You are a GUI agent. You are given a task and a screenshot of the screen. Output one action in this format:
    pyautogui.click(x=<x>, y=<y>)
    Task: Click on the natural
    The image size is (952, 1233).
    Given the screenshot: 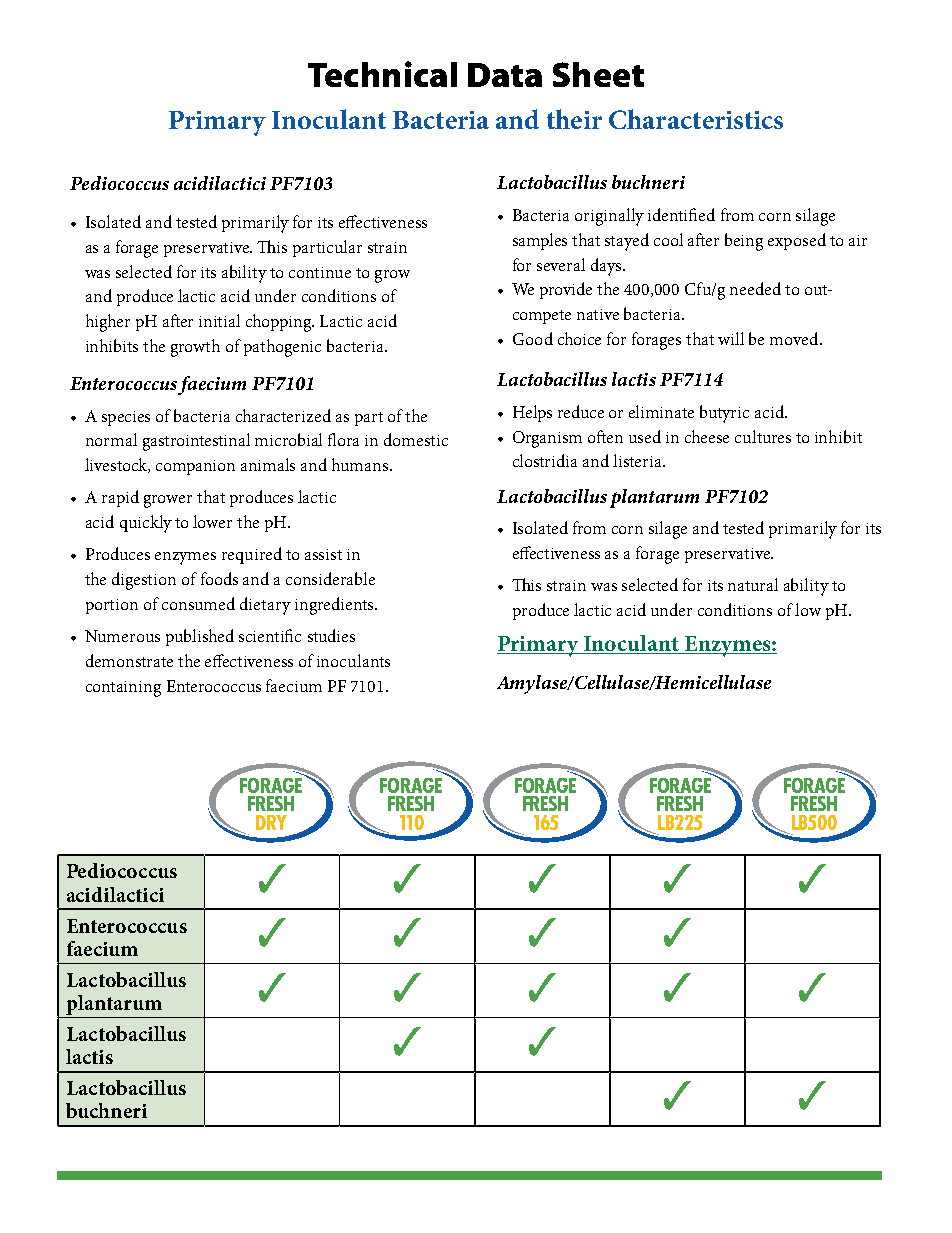 What is the action you would take?
    pyautogui.click(x=753, y=584)
